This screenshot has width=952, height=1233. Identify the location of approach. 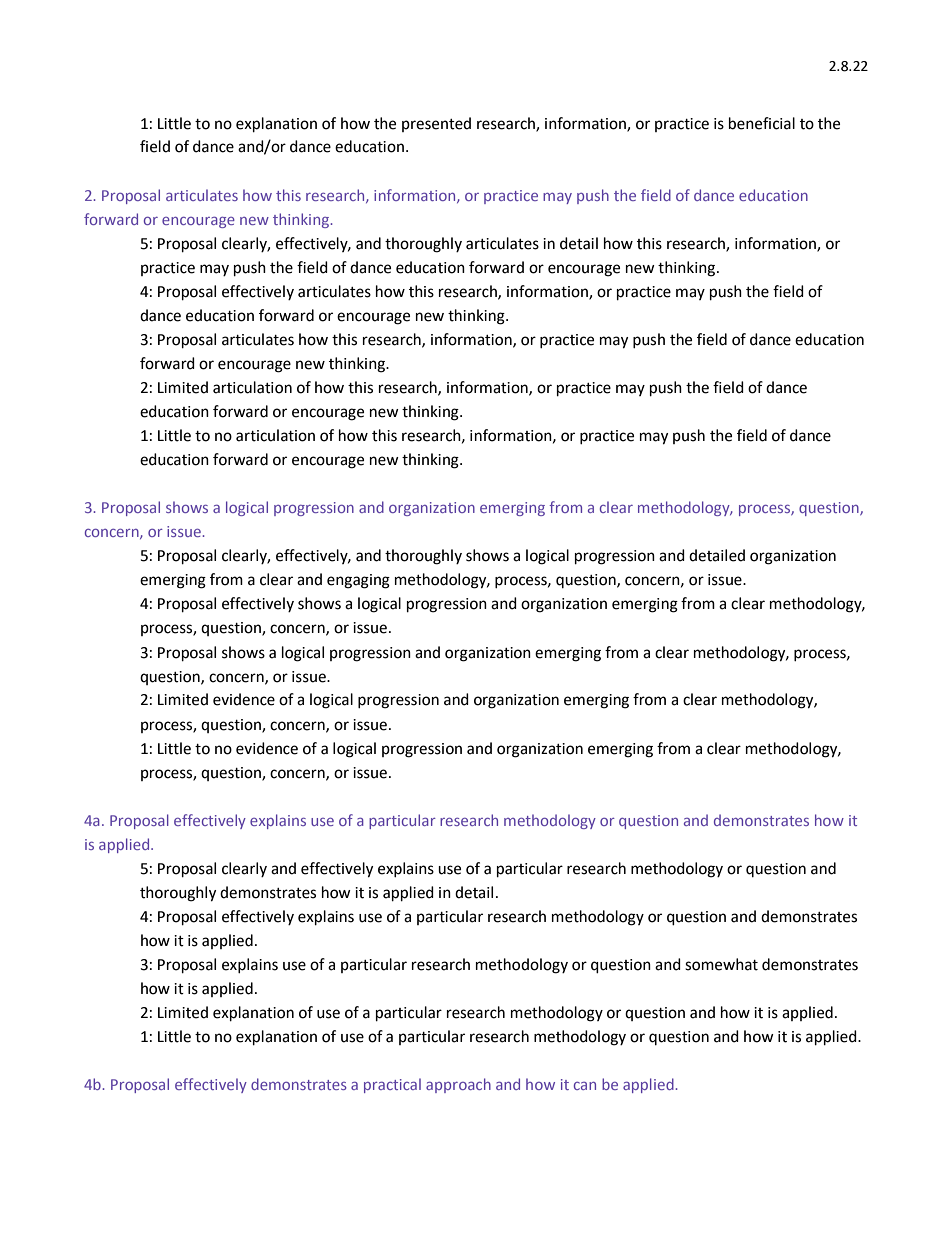
(458, 1085).
